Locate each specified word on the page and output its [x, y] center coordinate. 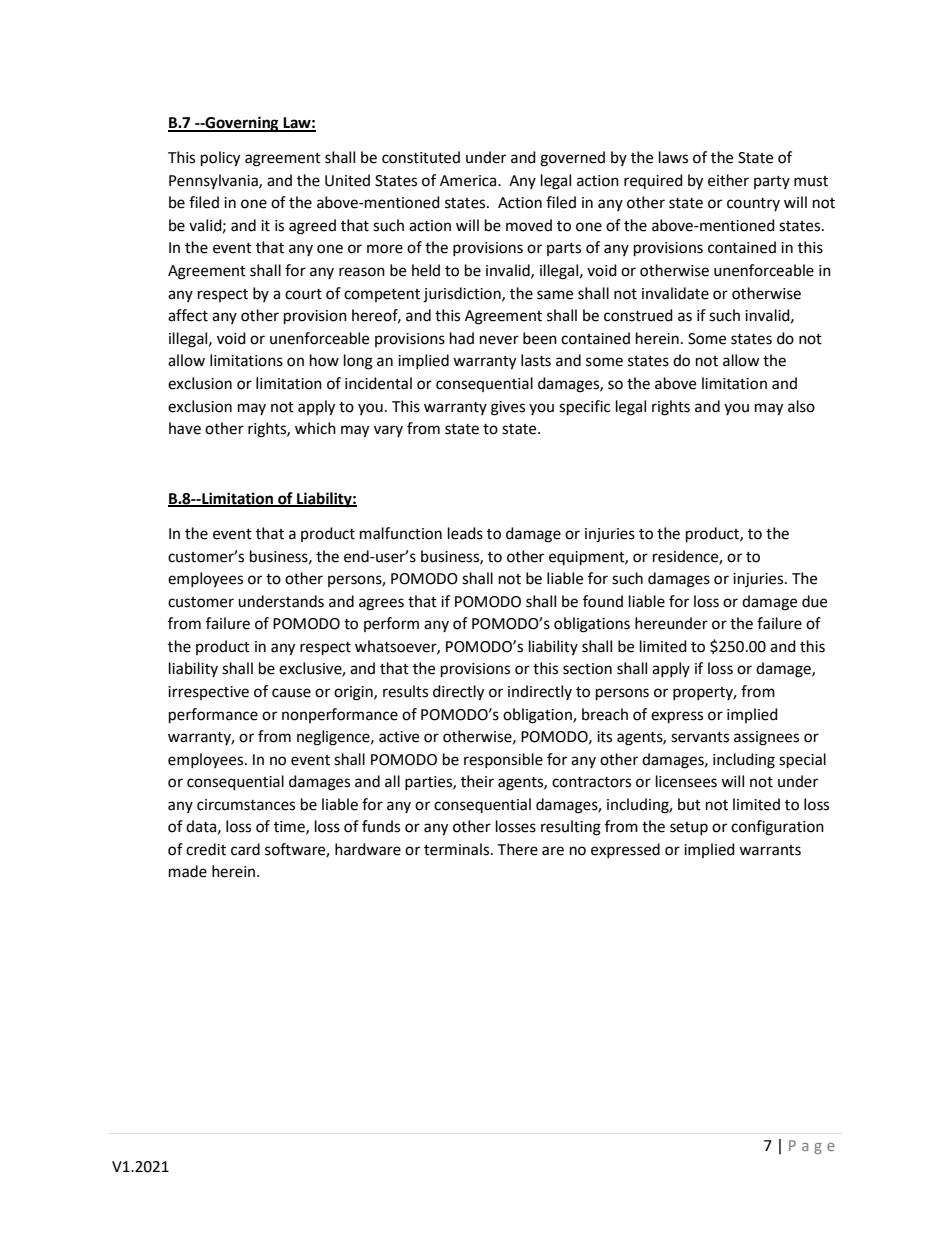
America [469, 181]
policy [220, 159]
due [814, 601]
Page [812, 1147]
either [728, 180]
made [188, 871]
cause [291, 693]
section [587, 669]
